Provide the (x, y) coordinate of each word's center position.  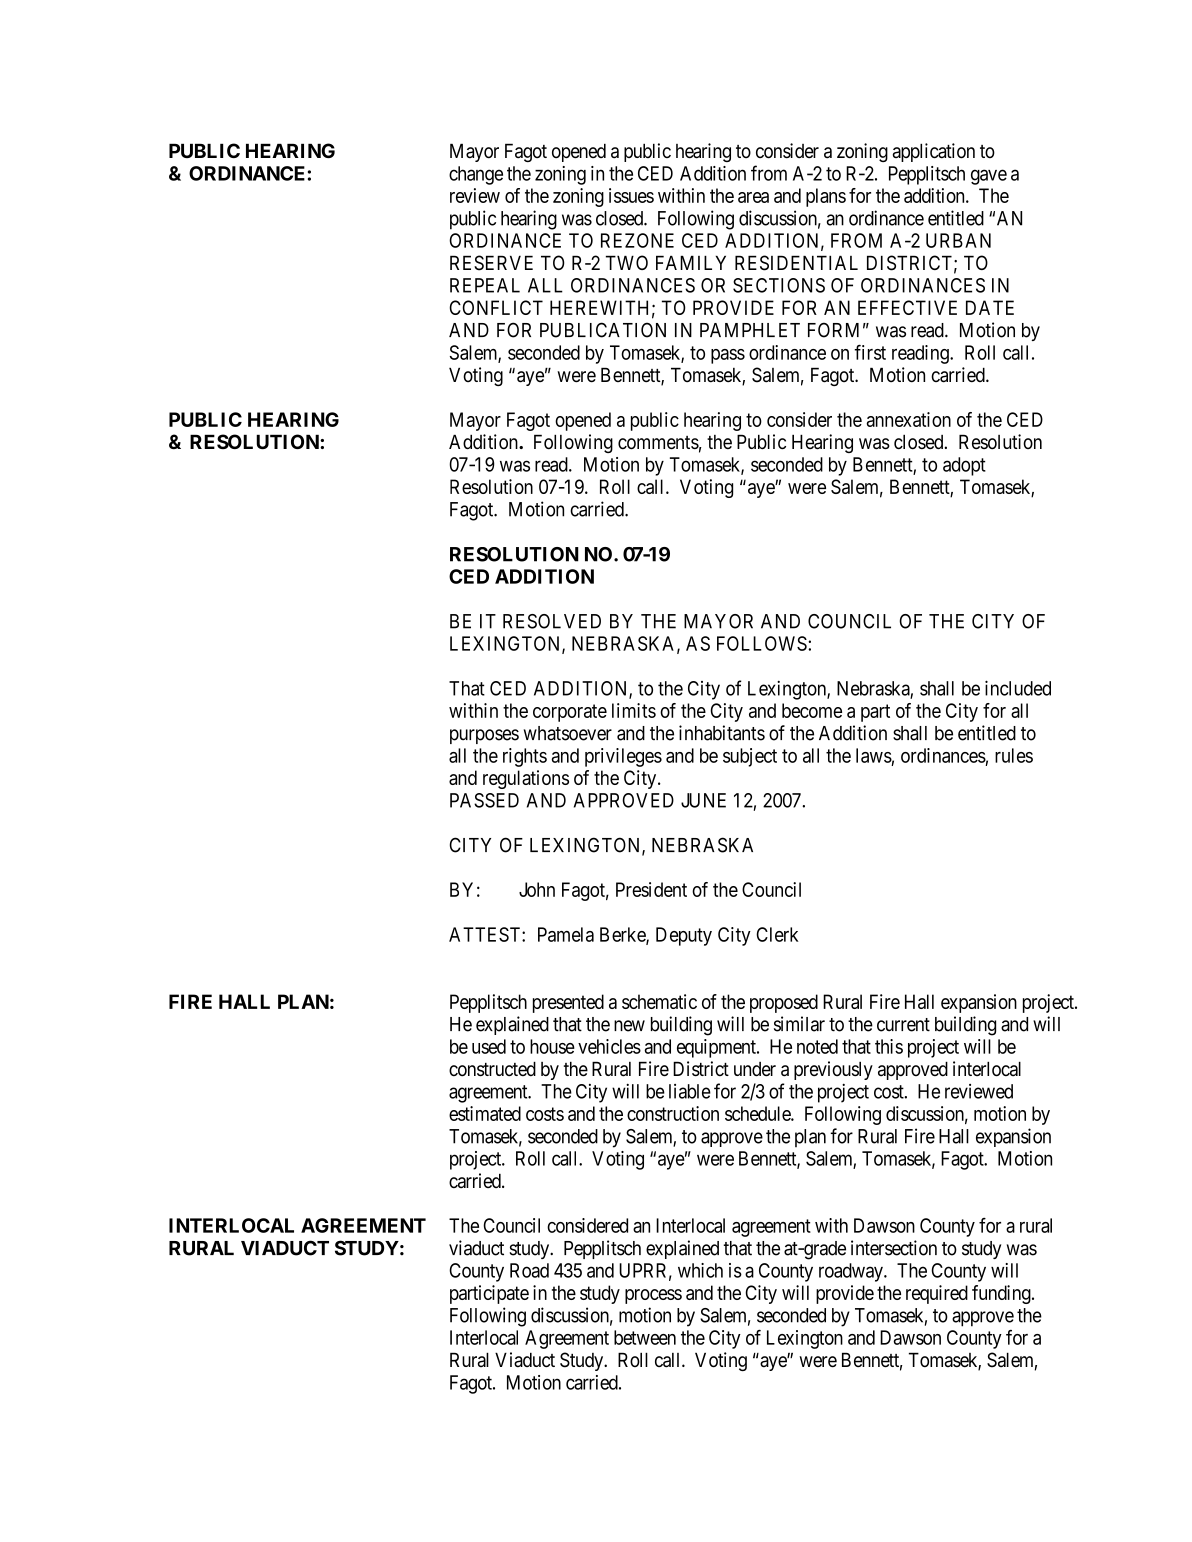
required (937, 1294)
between (645, 1337)
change (476, 175)
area (753, 197)
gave (989, 177)
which (700, 1270)
